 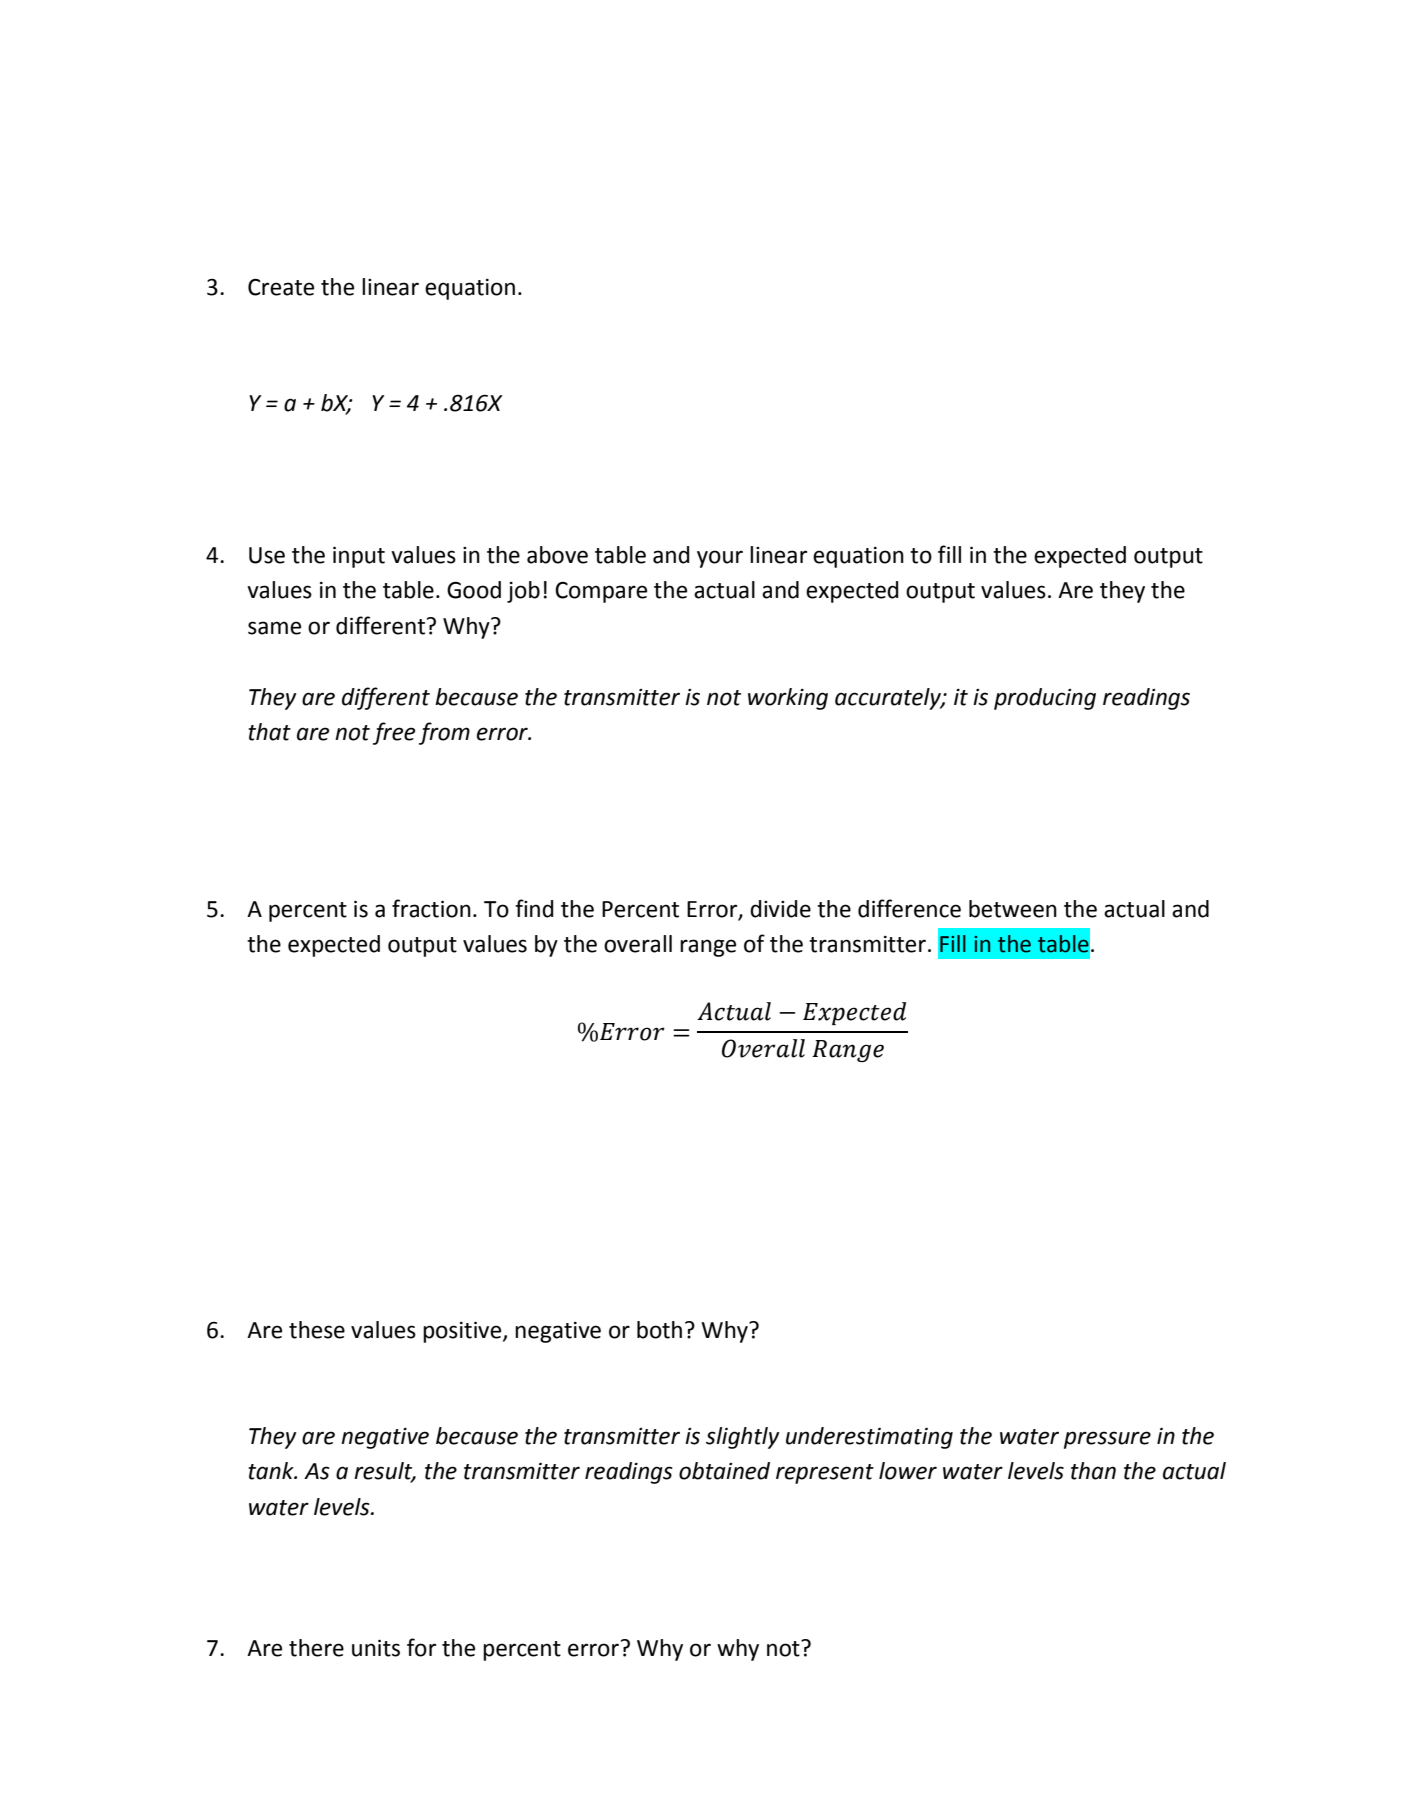 I want to click on same, so click(x=274, y=628).
